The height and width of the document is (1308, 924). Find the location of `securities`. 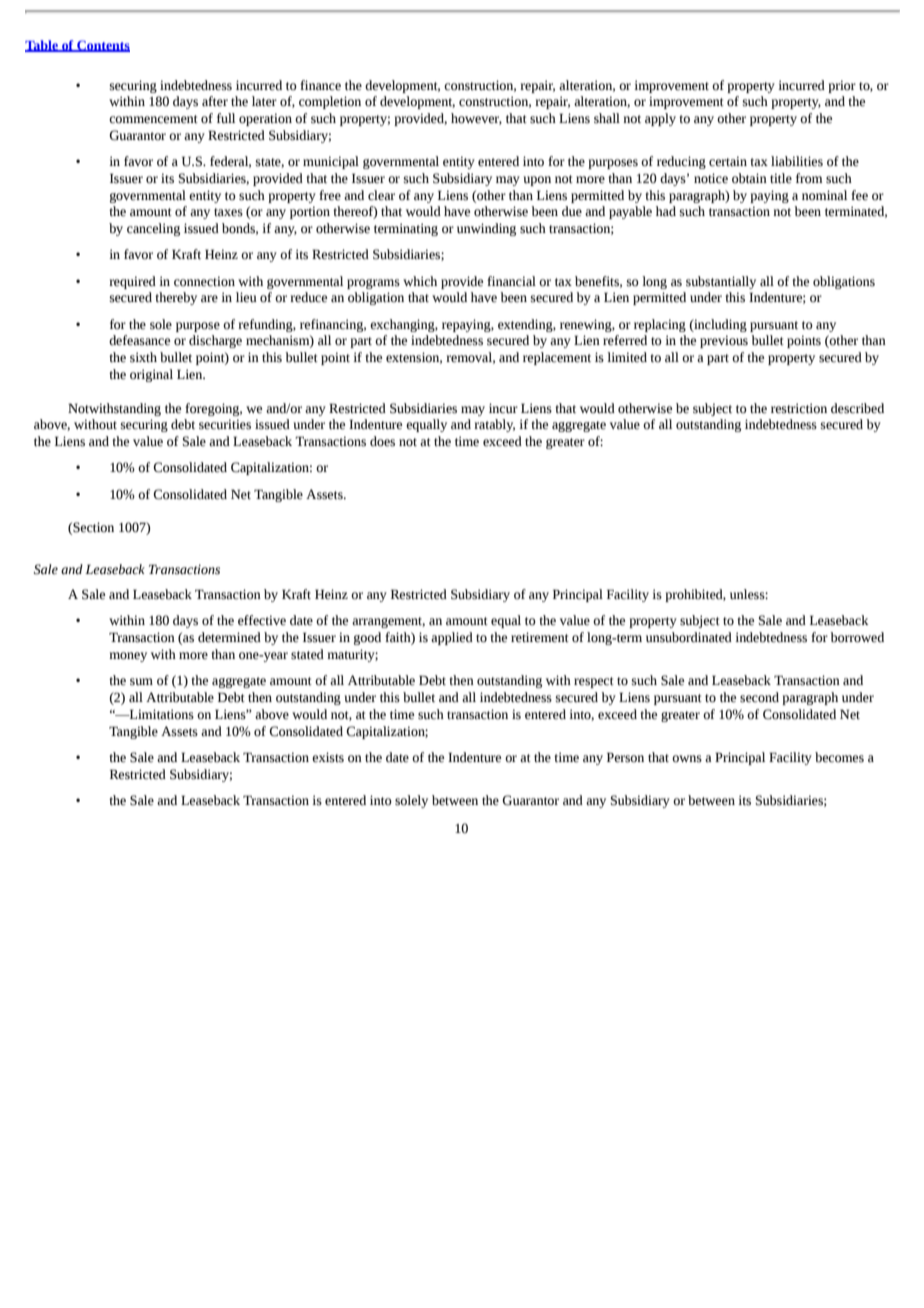

securities is located at coordinates (225, 424).
